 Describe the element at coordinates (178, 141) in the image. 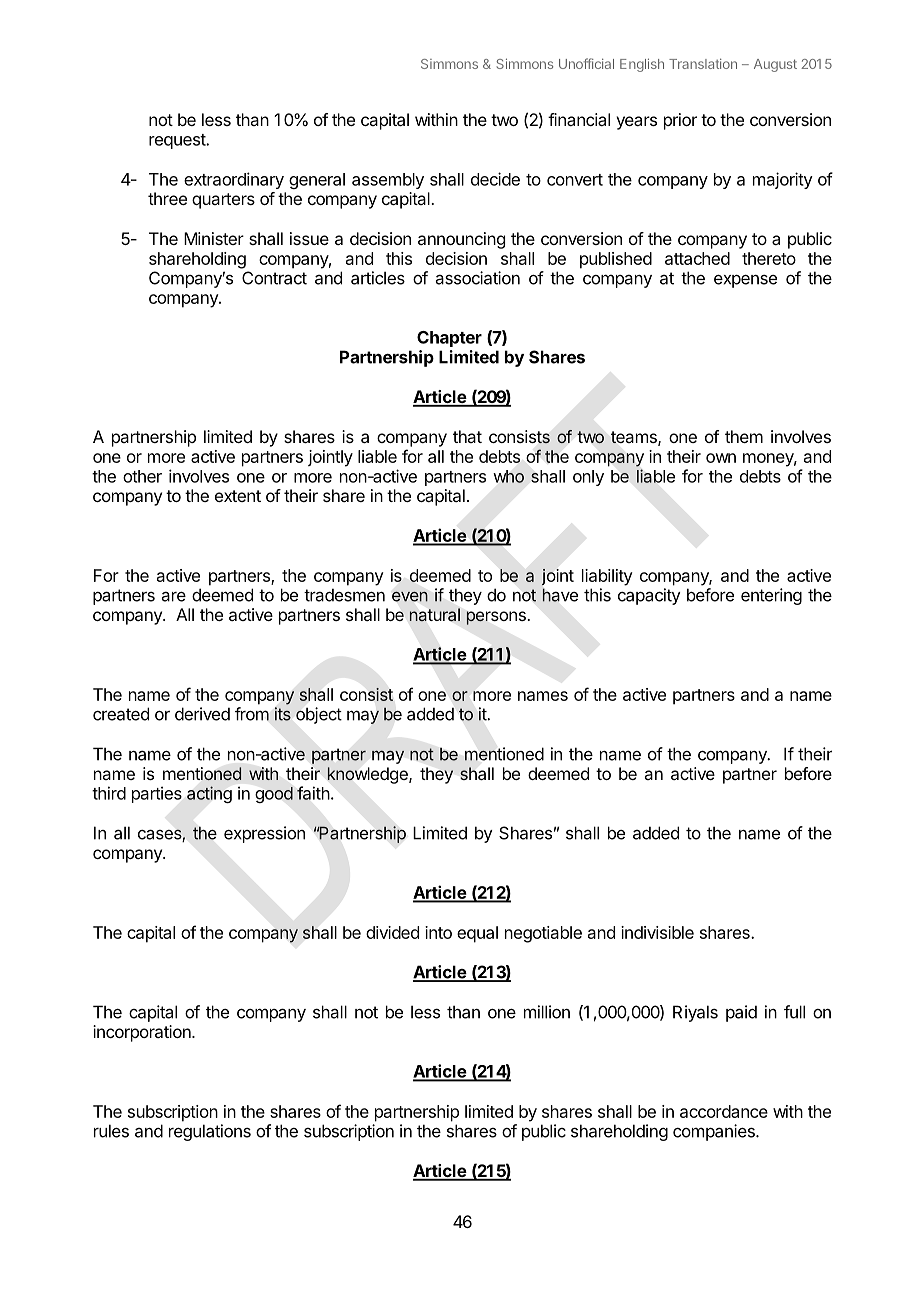

I see `request` at that location.
